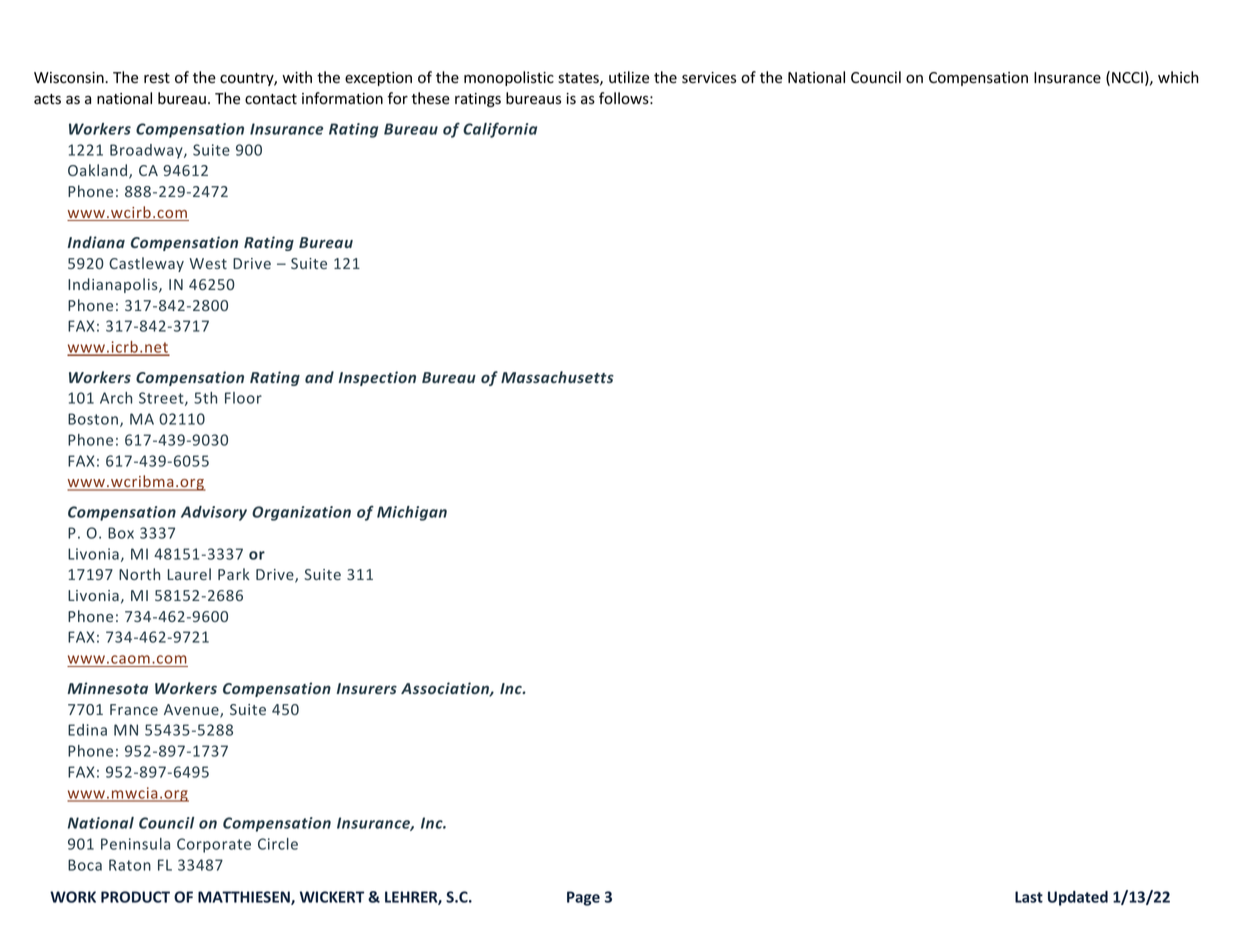 This document has width=1233, height=952. Describe the element at coordinates (1029, 897) in the document. I see `Last` at that location.
